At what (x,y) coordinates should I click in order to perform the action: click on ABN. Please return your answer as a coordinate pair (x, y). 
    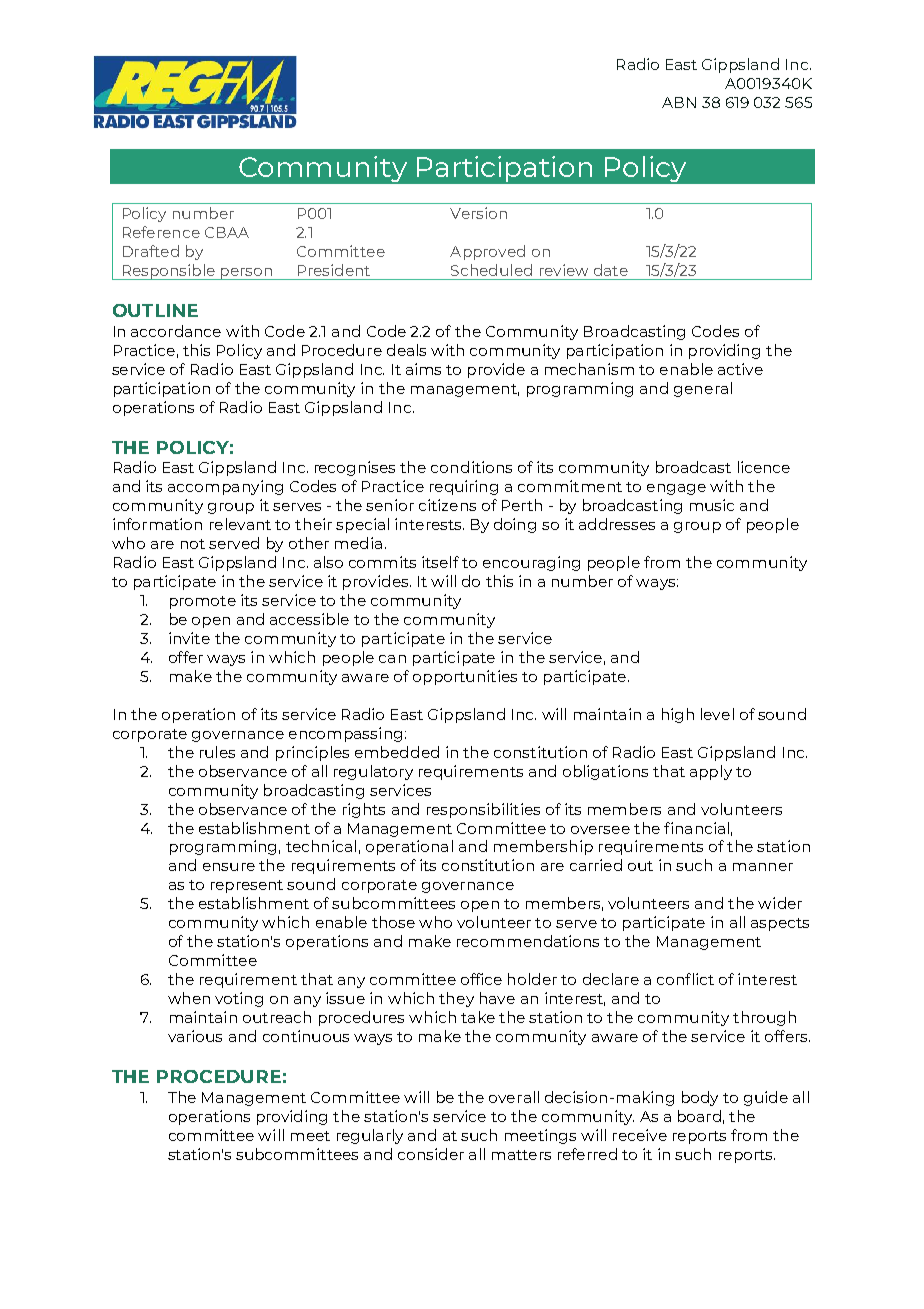
    Looking at the image, I should click on (679, 102).
